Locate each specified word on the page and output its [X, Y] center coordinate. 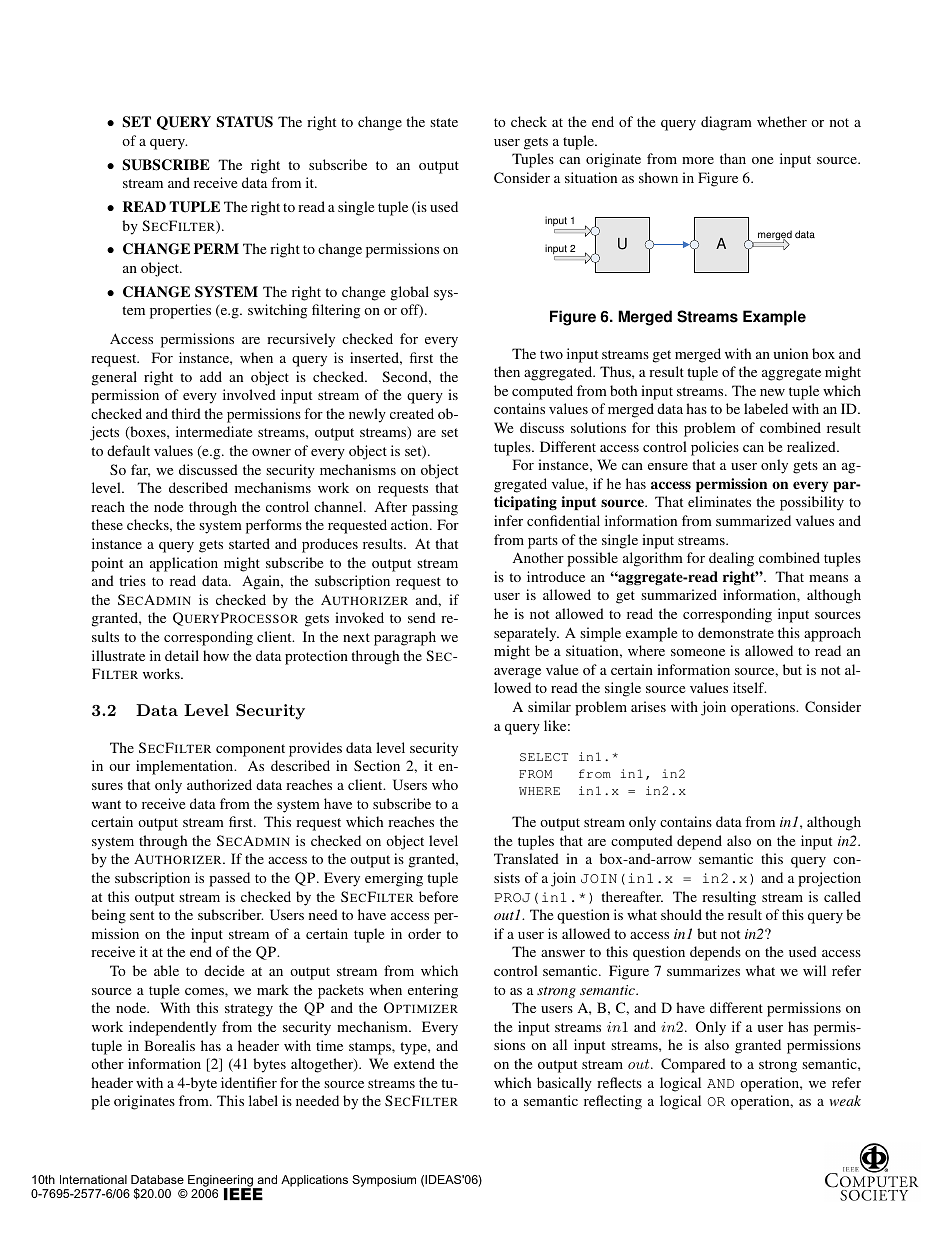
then [507, 371]
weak [845, 1100]
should [681, 914]
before [438, 896]
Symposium [384, 1181]
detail [182, 655]
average [517, 673]
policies [715, 448]
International [93, 1179]
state [444, 122]
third [186, 413]
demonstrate [736, 632]
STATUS [244, 122]
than [733, 158]
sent [142, 915]
